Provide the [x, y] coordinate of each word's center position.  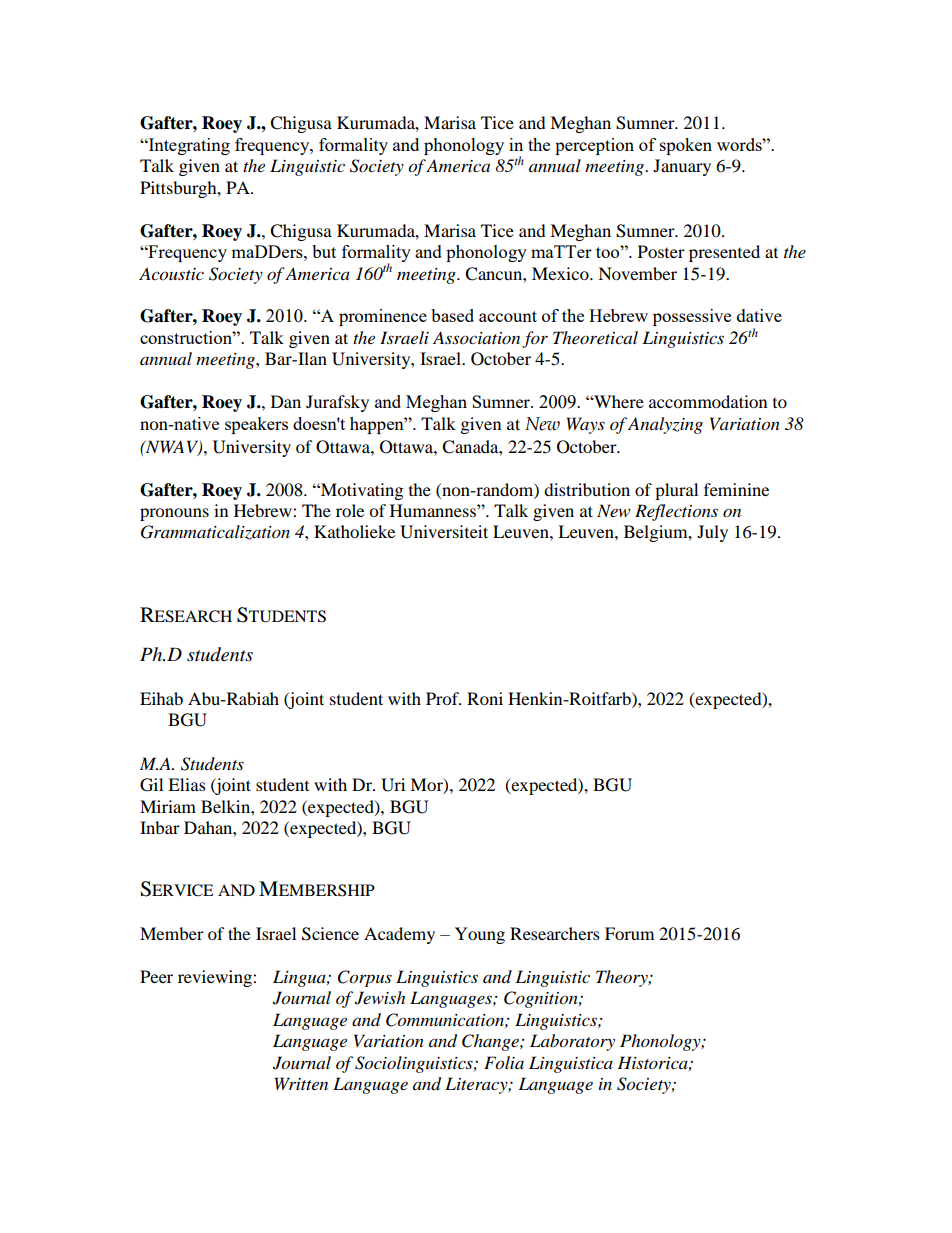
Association [476, 337]
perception [594, 146]
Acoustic [171, 274]
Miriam [168, 806]
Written [301, 1083]
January [682, 167]
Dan [286, 401]
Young [480, 935]
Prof [443, 698]
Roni [485, 698]
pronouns [174, 514]
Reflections [676, 512]
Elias [187, 784]
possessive [692, 317]
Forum [629, 933]
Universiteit [444, 532]
